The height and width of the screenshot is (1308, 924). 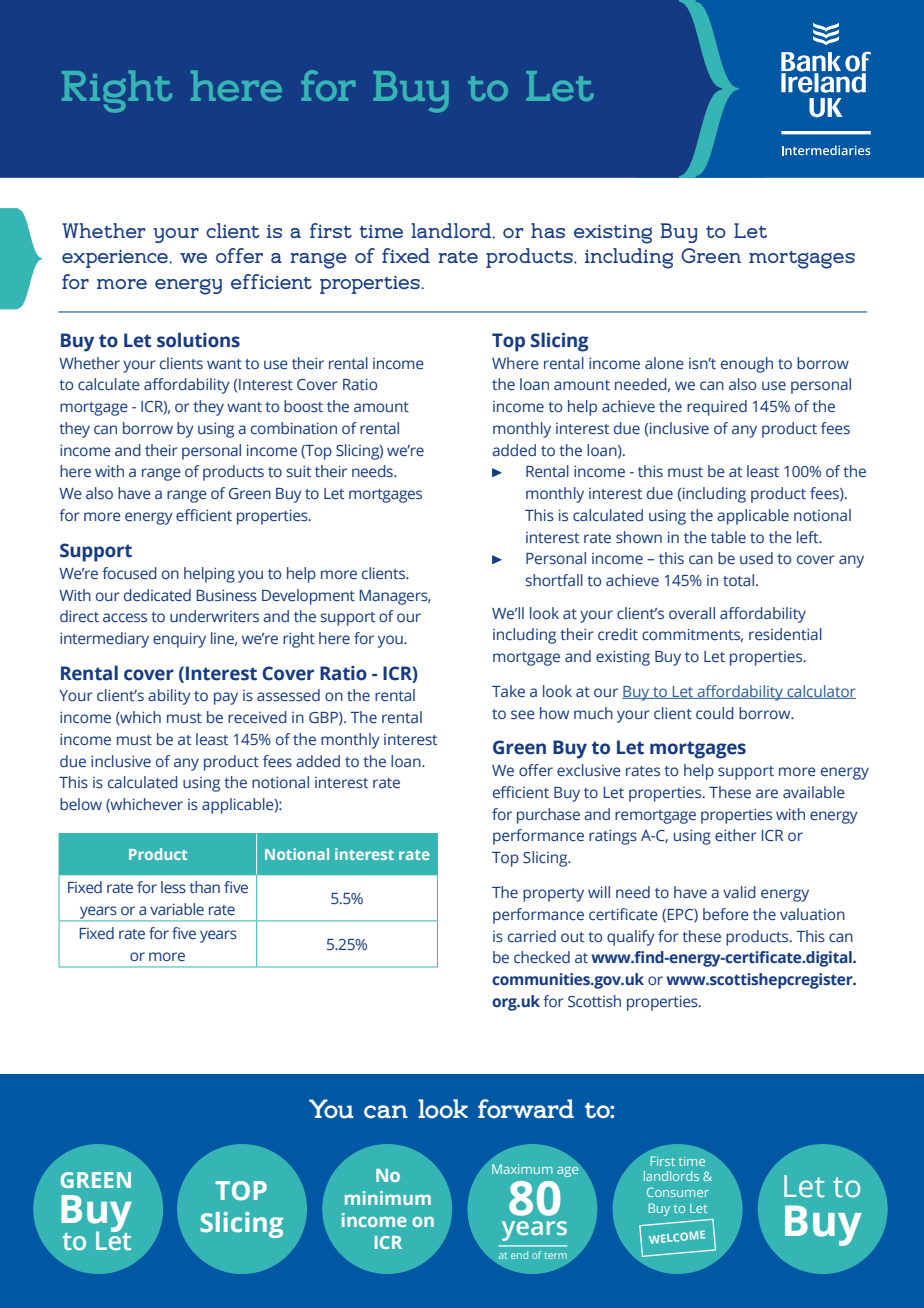 What do you see at coordinates (303, 406) in the screenshot?
I see `boost` at bounding box center [303, 406].
